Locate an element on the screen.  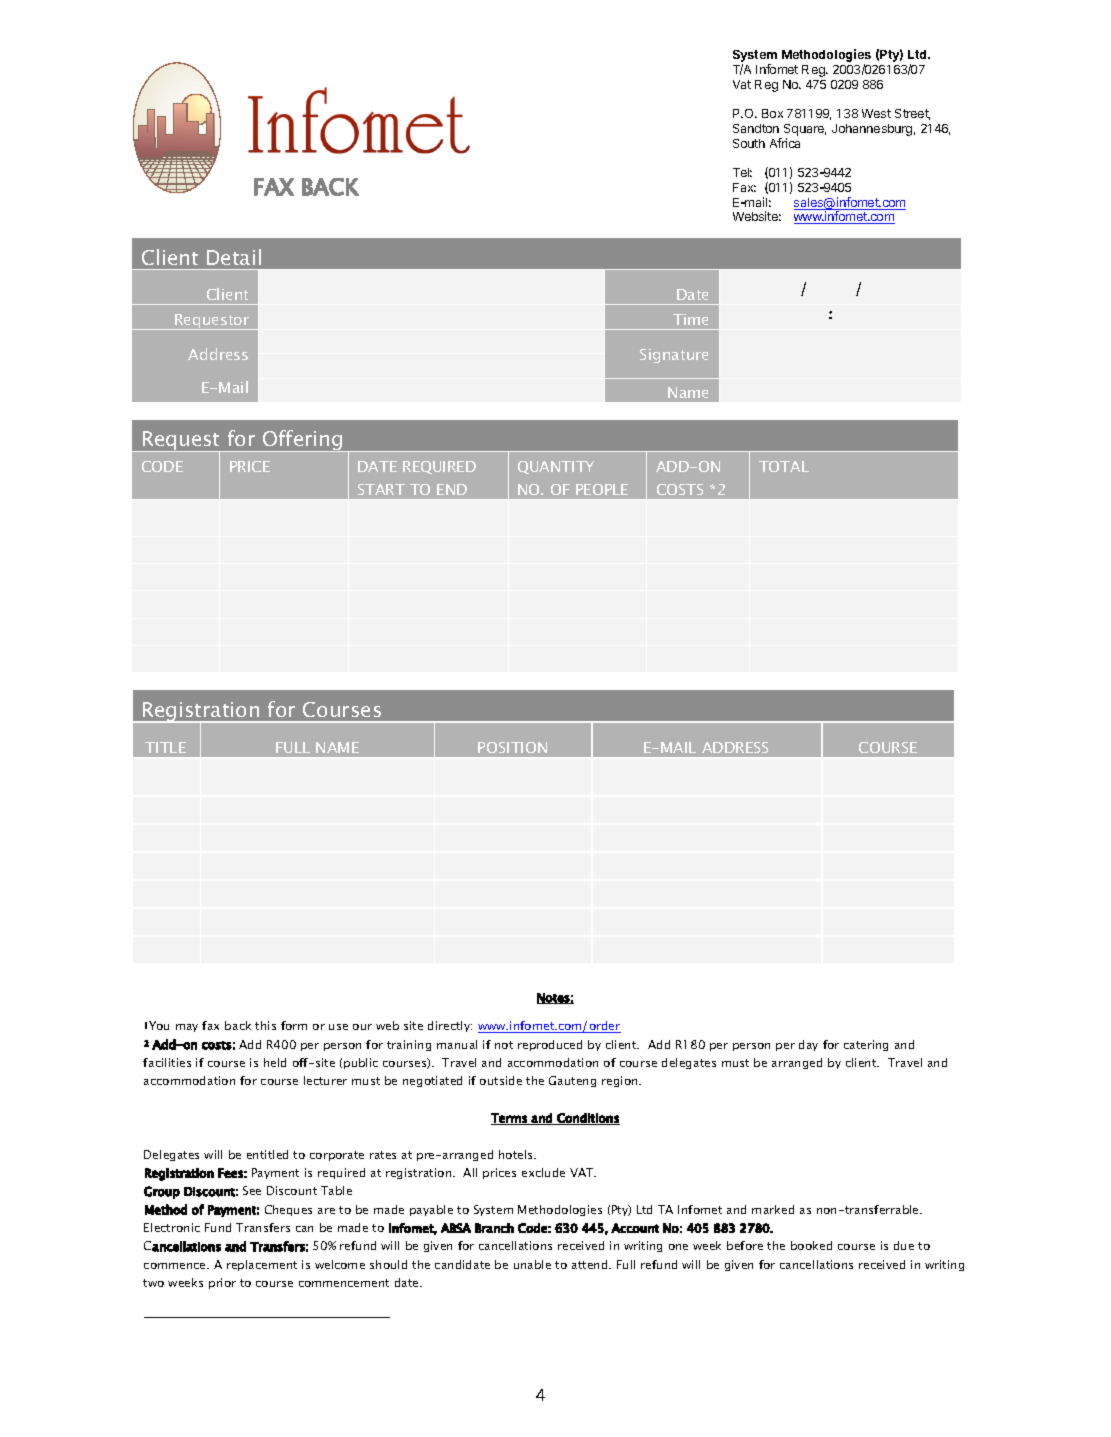
day is located at coordinates (808, 1045).
